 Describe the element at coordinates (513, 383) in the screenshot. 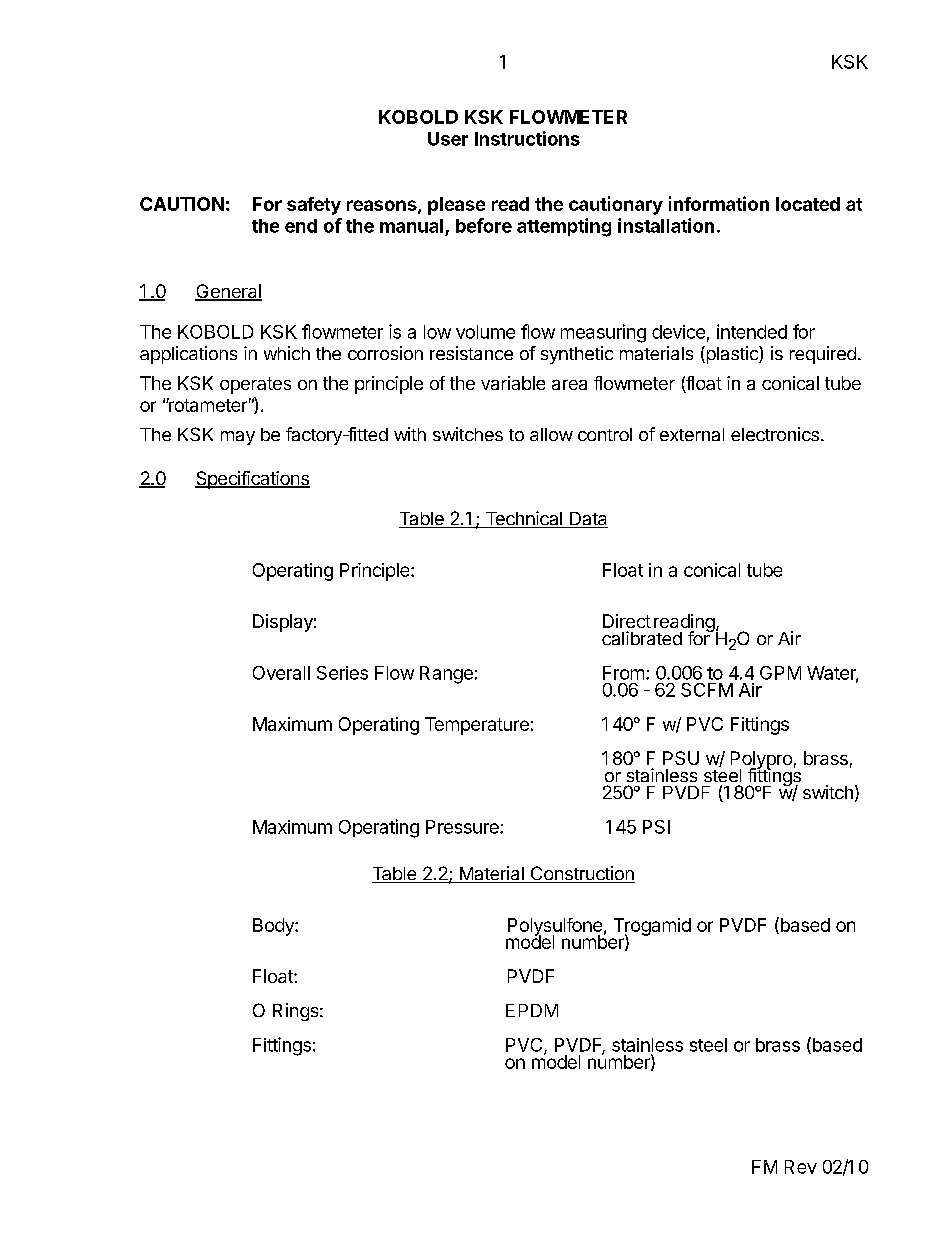

I see `variable` at that location.
